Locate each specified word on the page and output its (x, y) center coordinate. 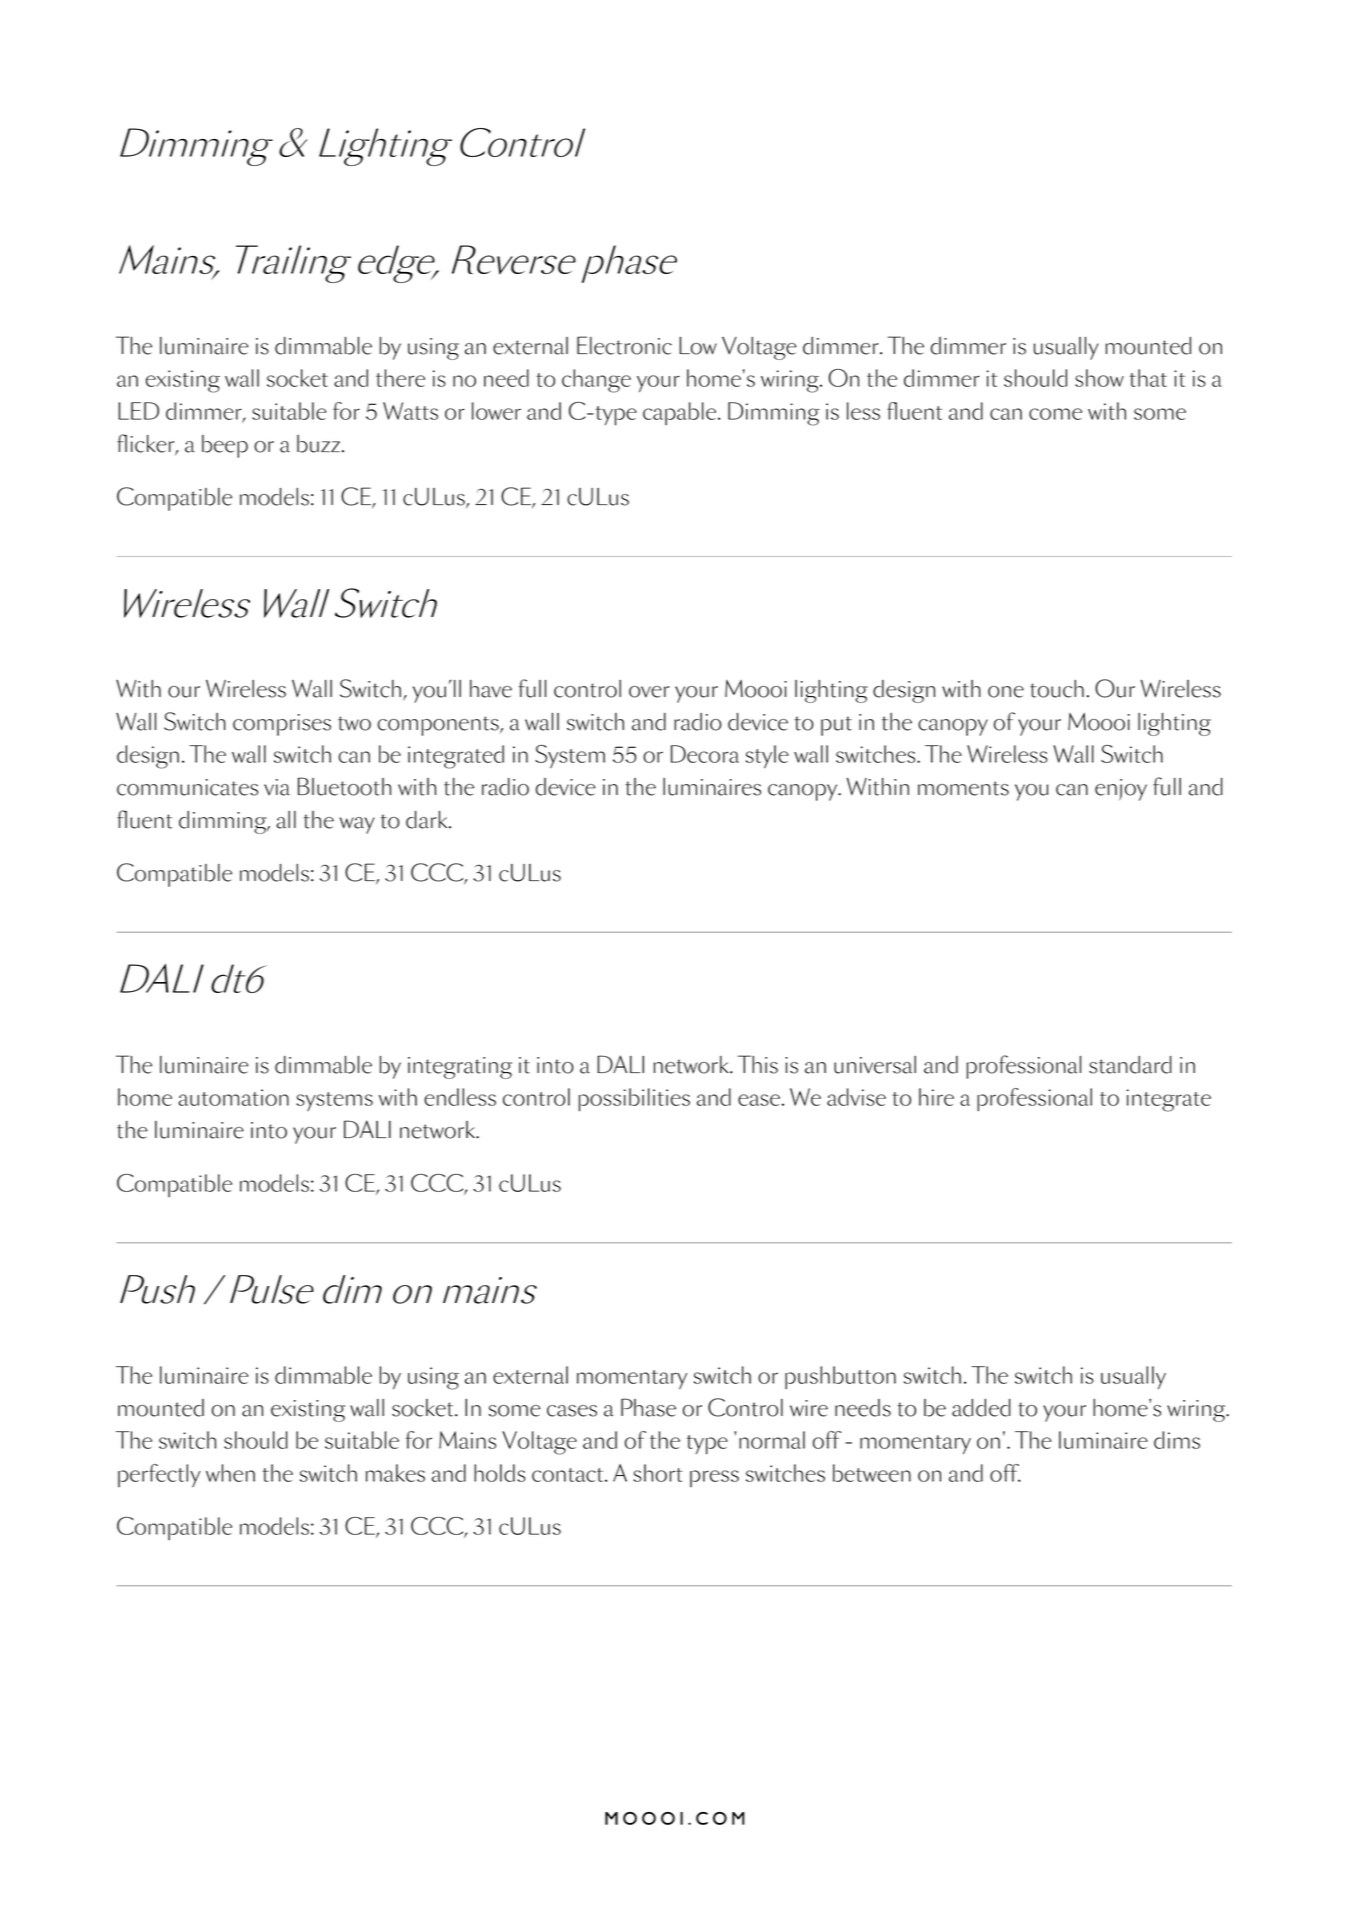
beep (225, 446)
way (357, 825)
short (658, 1473)
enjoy (1121, 790)
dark (428, 820)
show (1099, 378)
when (230, 1473)
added (981, 1408)
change (596, 381)
